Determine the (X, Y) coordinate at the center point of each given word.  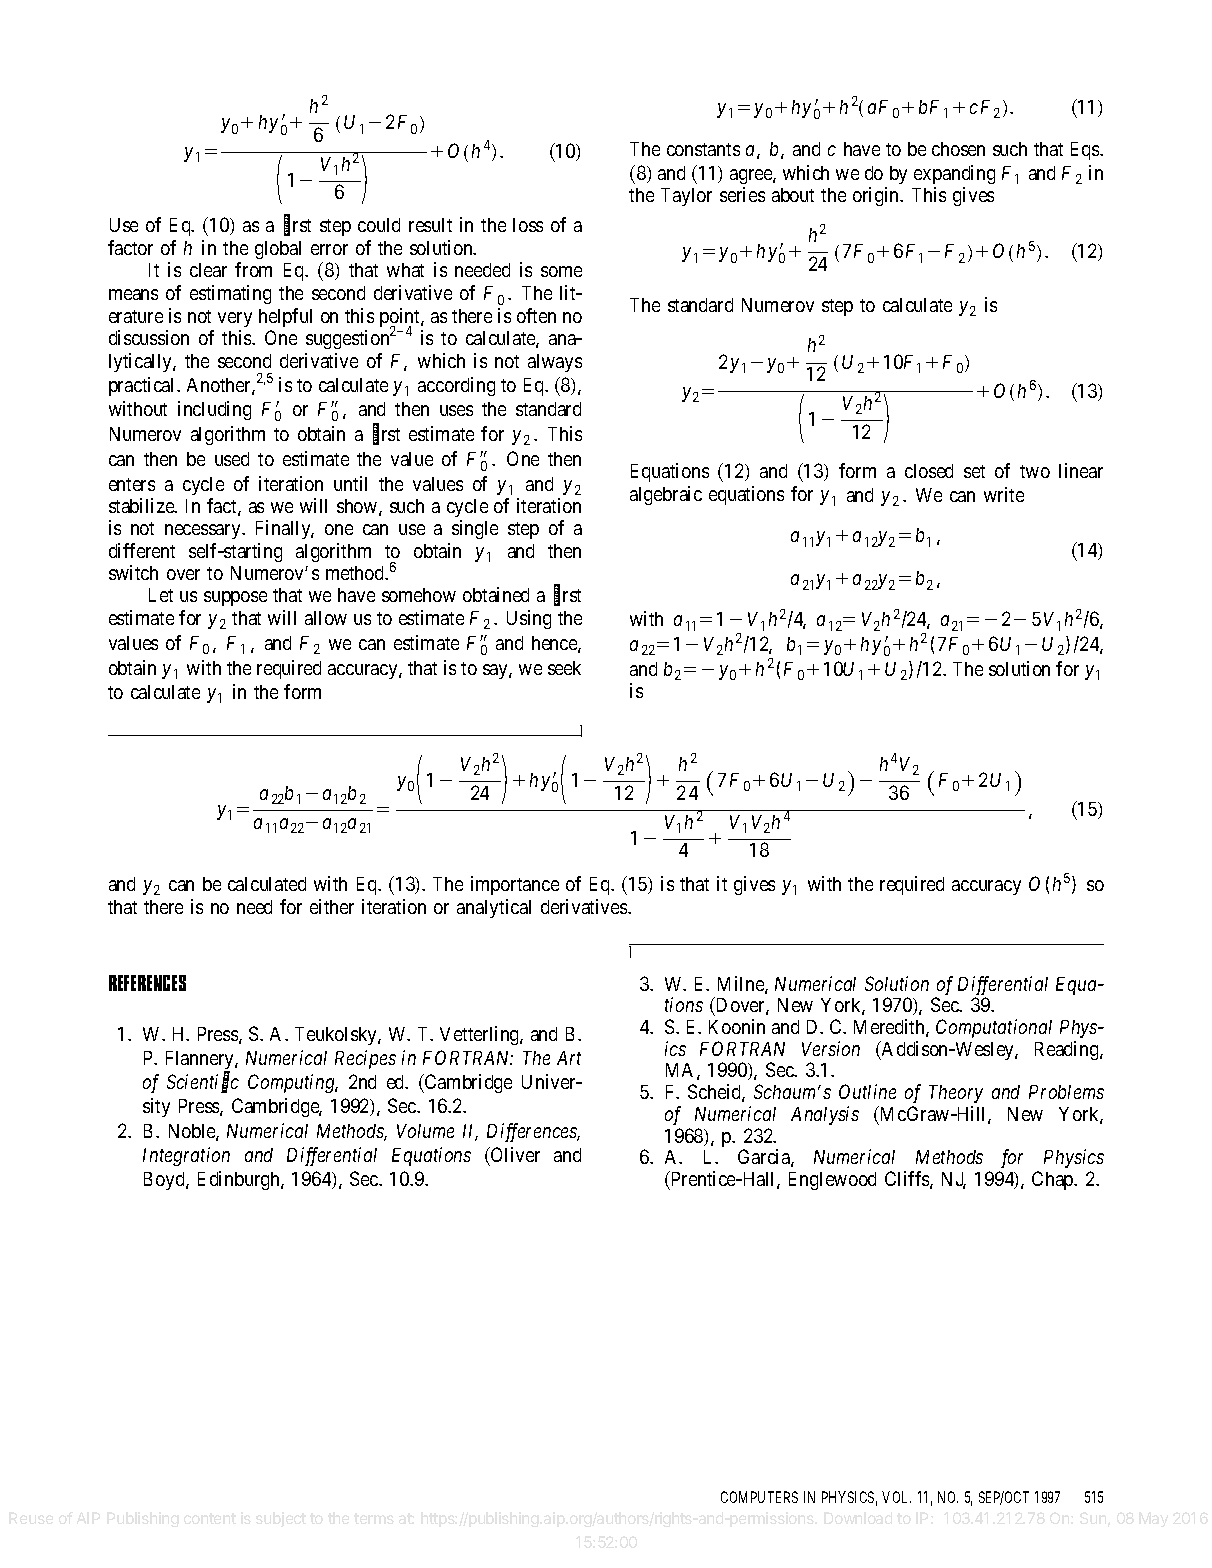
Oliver (514, 1154)
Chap (1054, 1180)
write (1004, 494)
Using (529, 619)
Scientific (203, 1083)
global (278, 250)
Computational (994, 1028)
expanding (954, 174)
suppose (235, 598)
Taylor (686, 197)
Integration (186, 1156)
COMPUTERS (759, 1497)
